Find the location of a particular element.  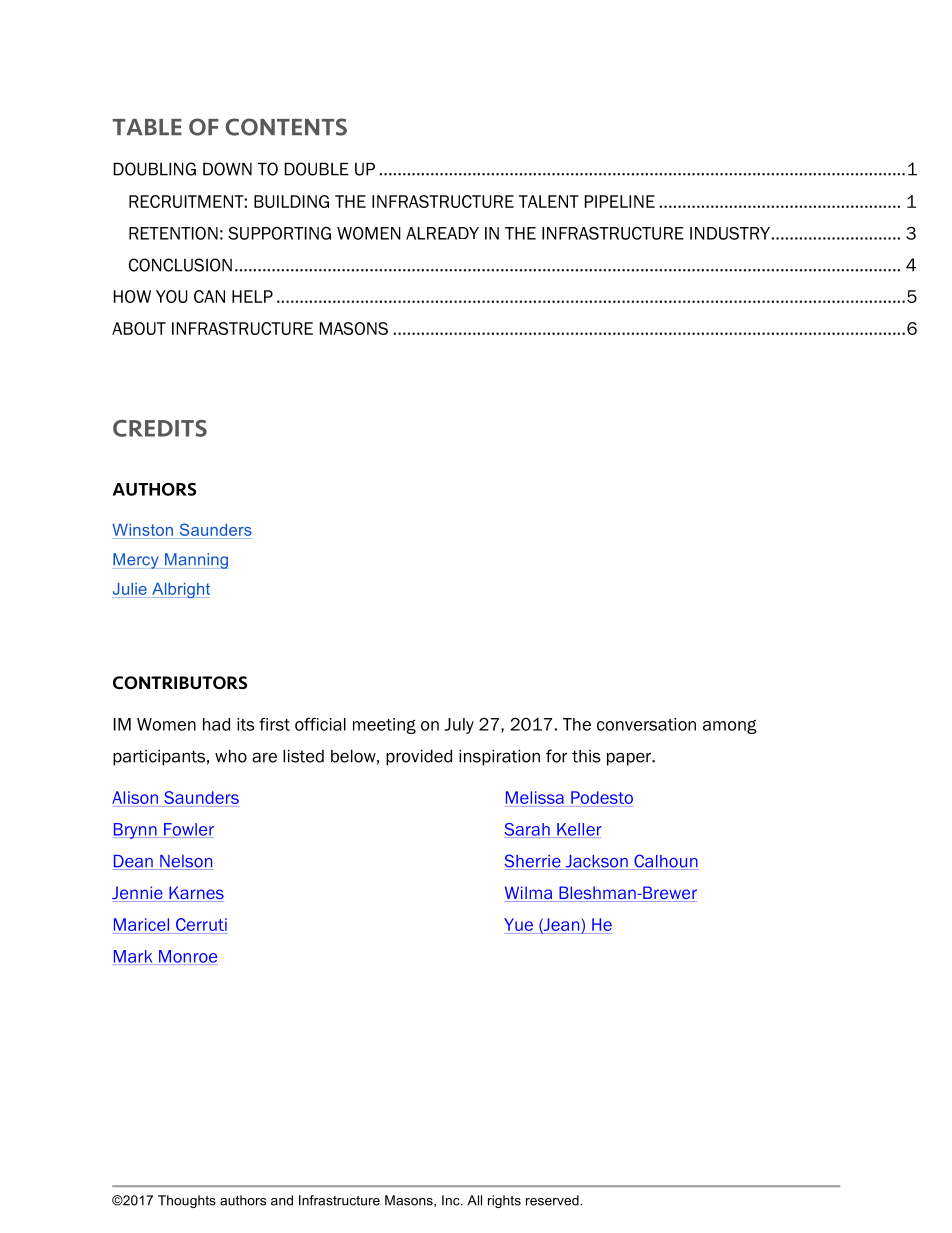

DOWN is located at coordinates (227, 169).
